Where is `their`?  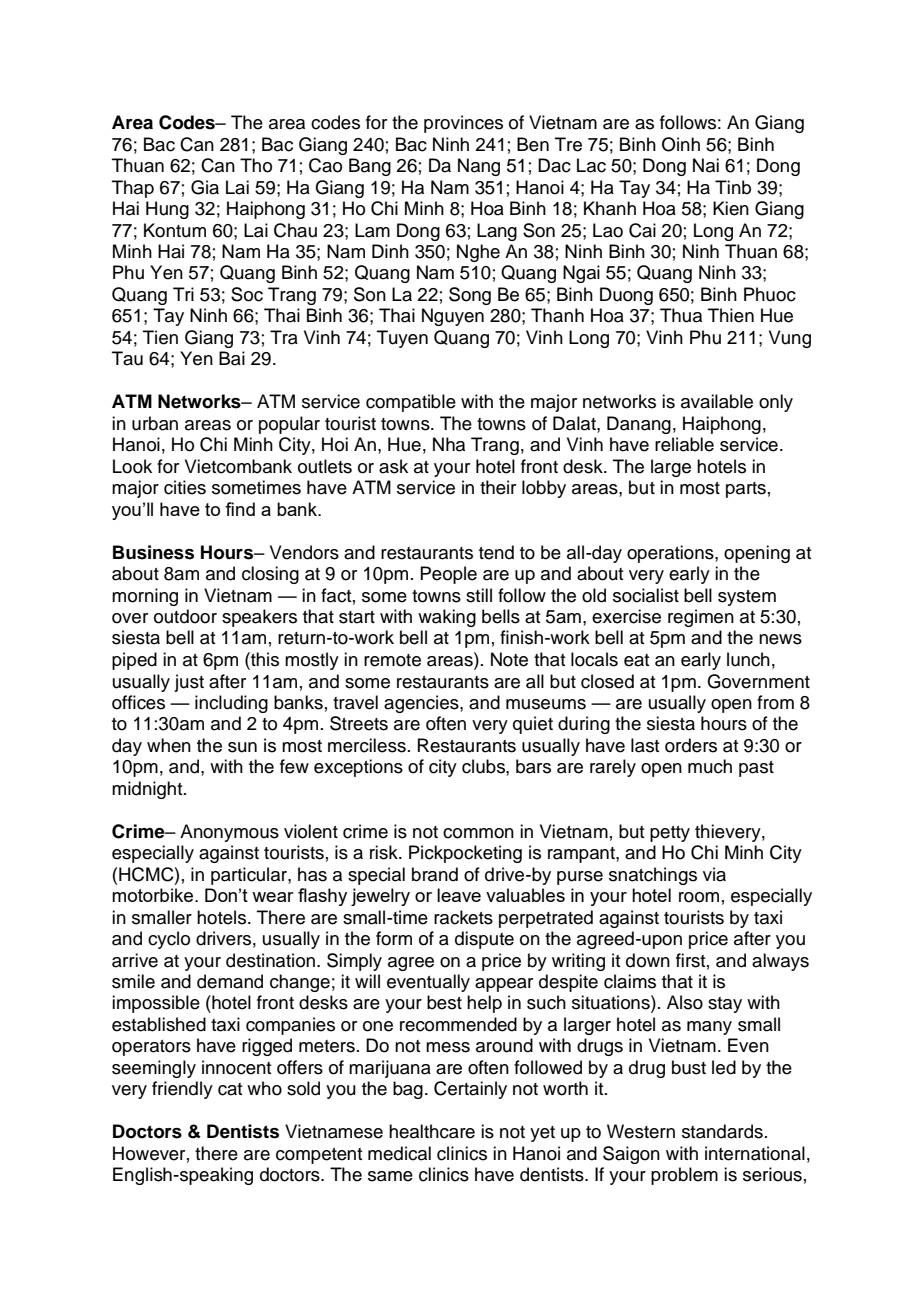 their is located at coordinates (498, 487).
